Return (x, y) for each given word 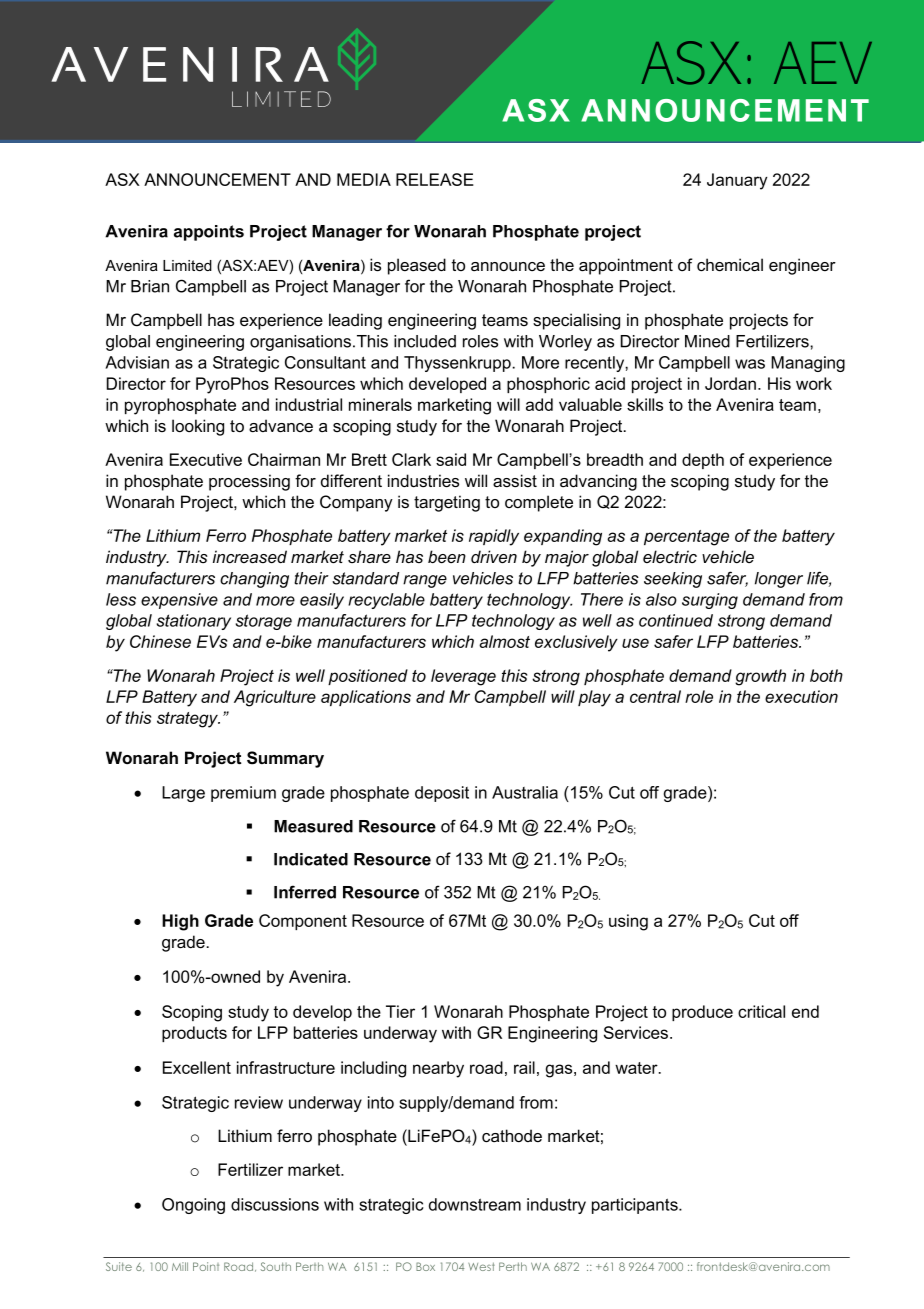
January (737, 181)
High (180, 922)
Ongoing (193, 1206)
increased (250, 556)
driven (494, 556)
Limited (187, 265)
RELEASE (435, 179)
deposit (442, 794)
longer (779, 580)
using (628, 922)
